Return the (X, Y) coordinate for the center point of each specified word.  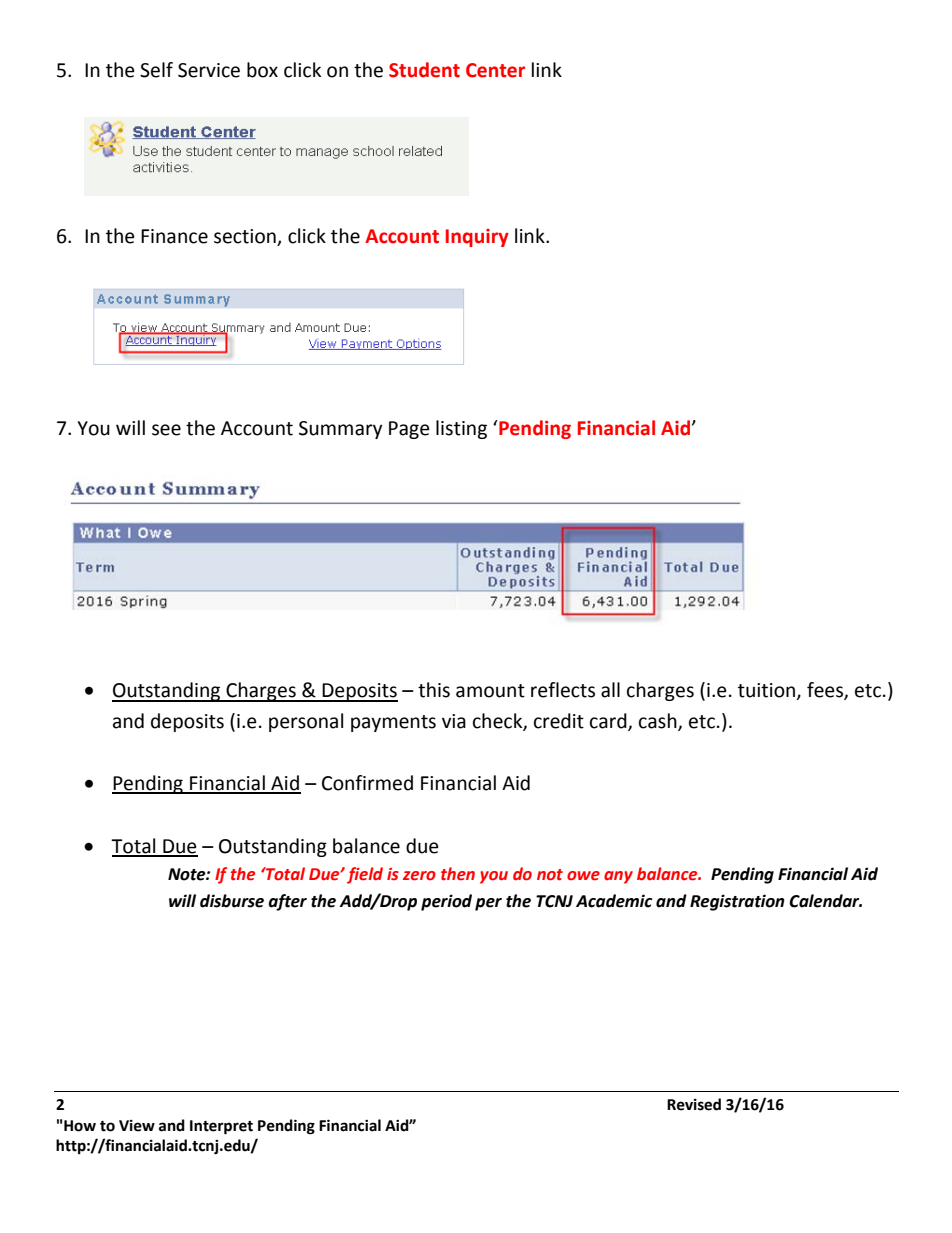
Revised (694, 1104)
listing (461, 429)
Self (156, 70)
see (166, 430)
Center (495, 70)
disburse (232, 901)
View (137, 1126)
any (618, 877)
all (610, 690)
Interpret (221, 1127)
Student (424, 70)
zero (419, 876)
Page (409, 430)
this (434, 690)
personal (306, 722)
